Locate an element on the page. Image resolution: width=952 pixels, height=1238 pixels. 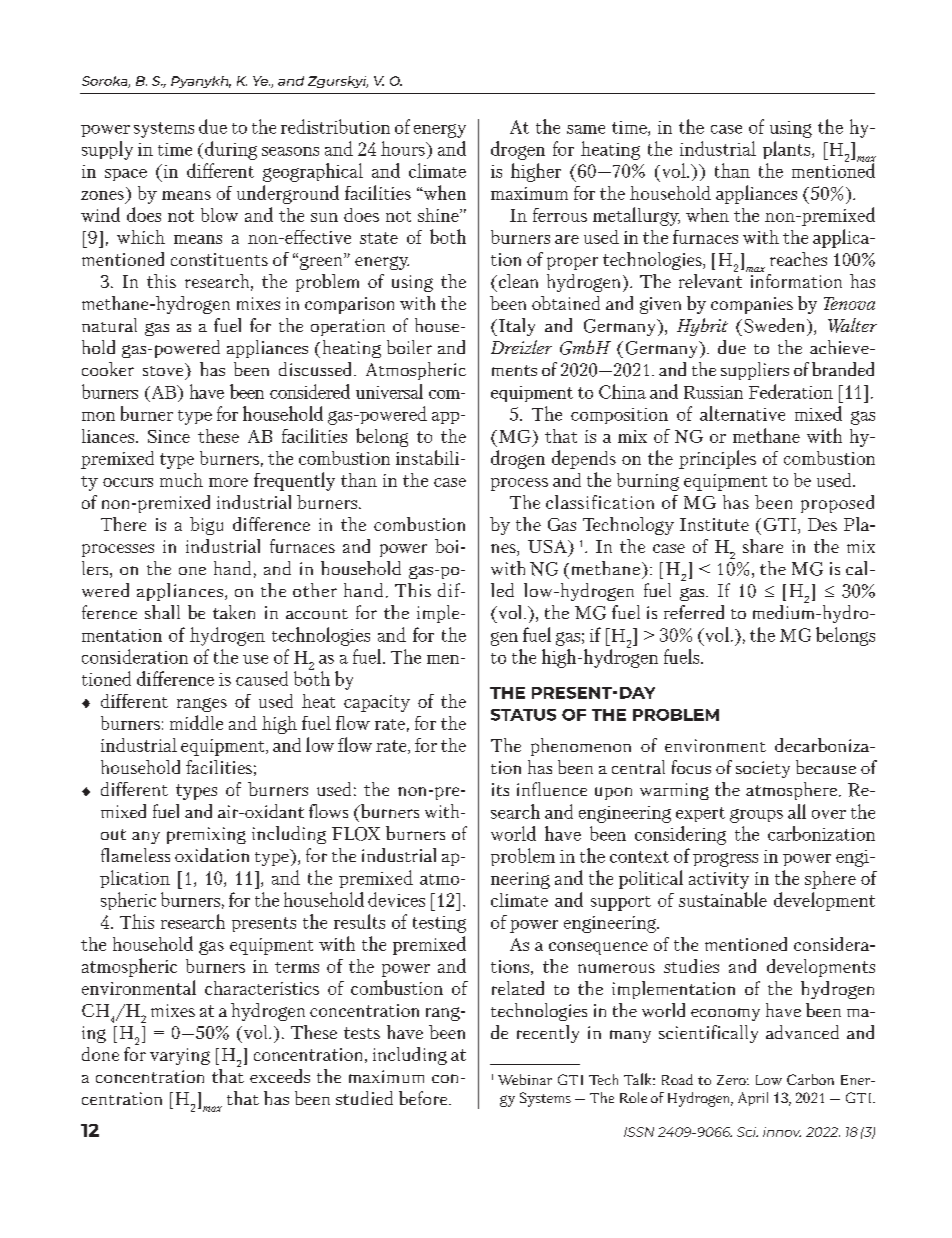
plants is located at coordinates (788, 150).
